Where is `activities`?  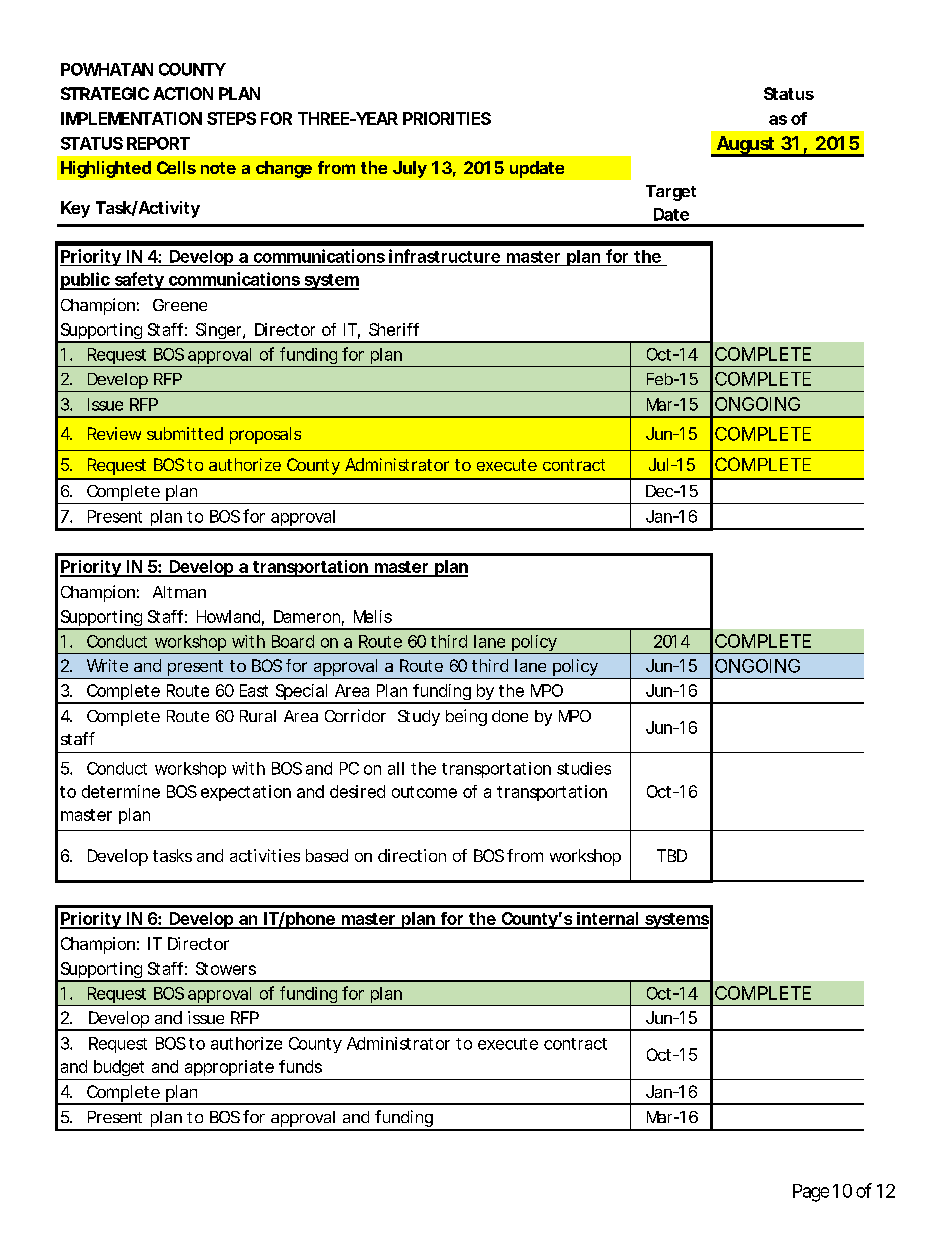 activities is located at coordinates (265, 855).
